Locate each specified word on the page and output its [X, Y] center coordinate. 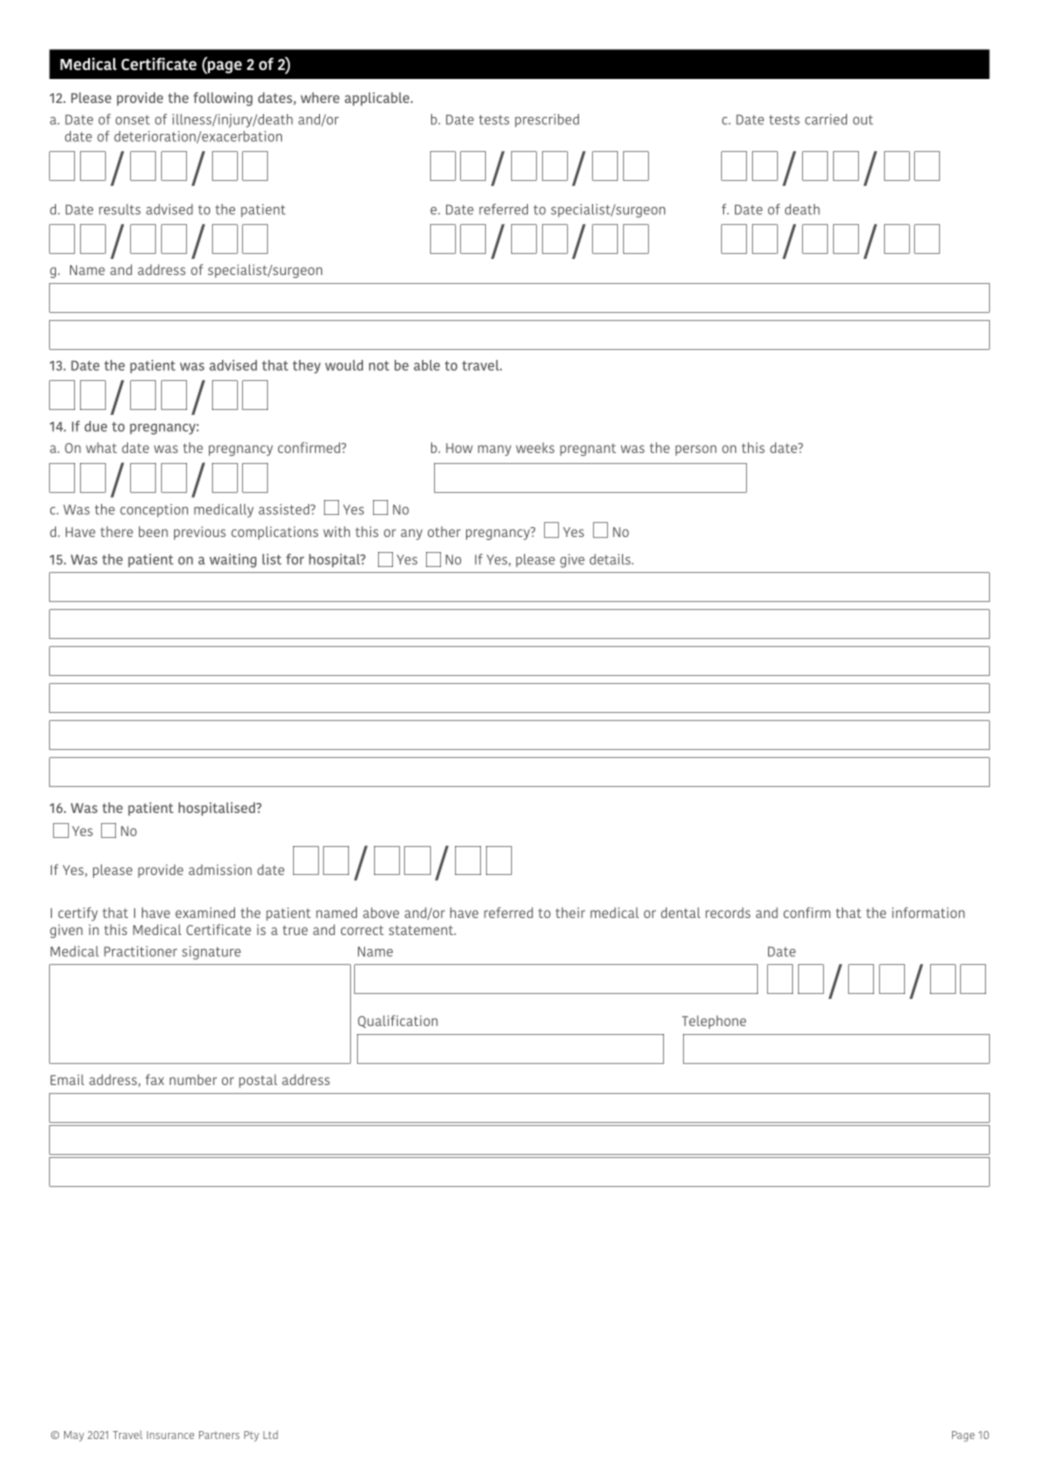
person [695, 450]
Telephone [714, 1022]
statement [422, 930]
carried [826, 119]
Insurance [170, 1435]
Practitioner [140, 951]
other [444, 531]
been [153, 531]
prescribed [547, 120]
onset [132, 120]
